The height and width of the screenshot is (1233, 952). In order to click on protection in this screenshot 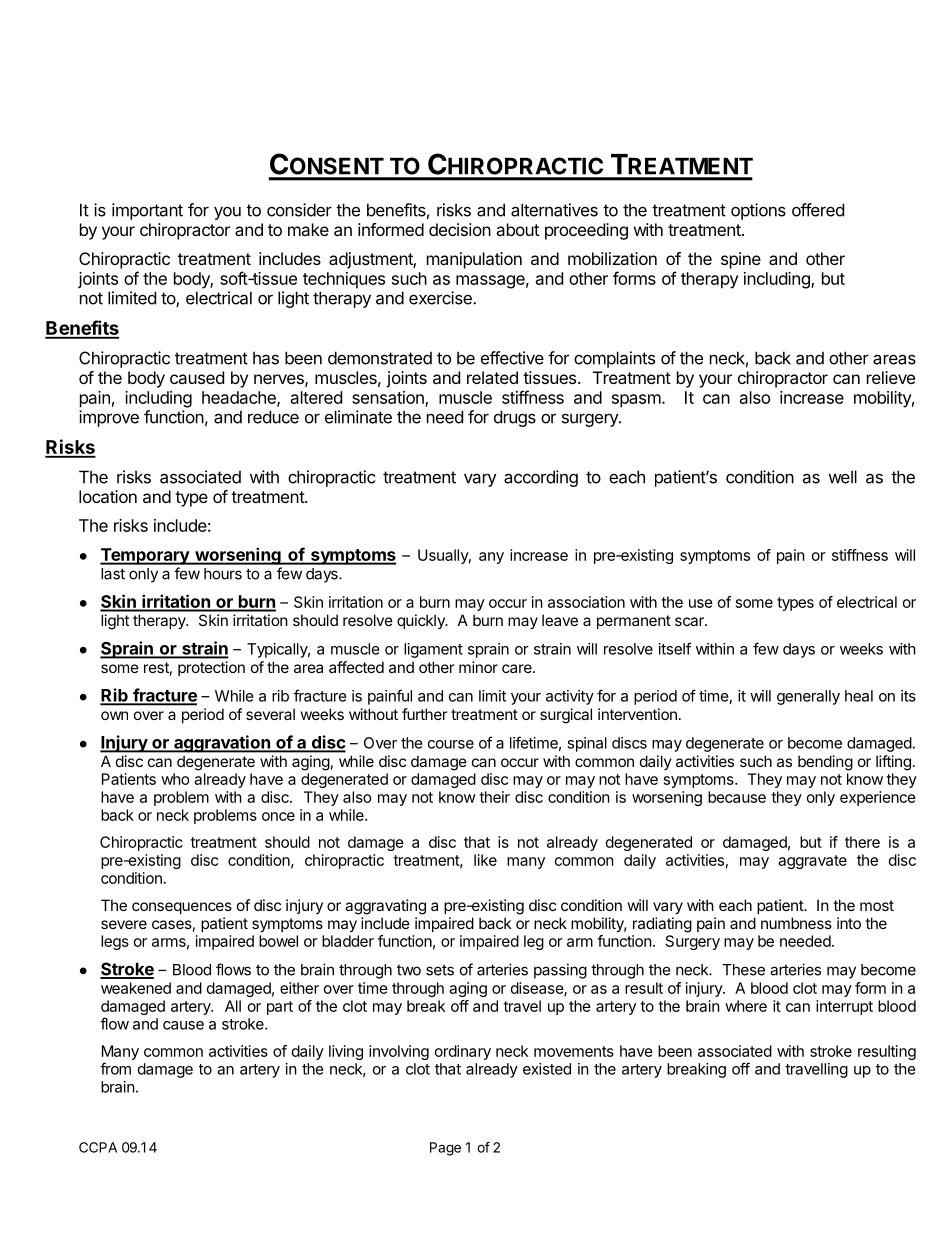, I will do `click(211, 668)`.
